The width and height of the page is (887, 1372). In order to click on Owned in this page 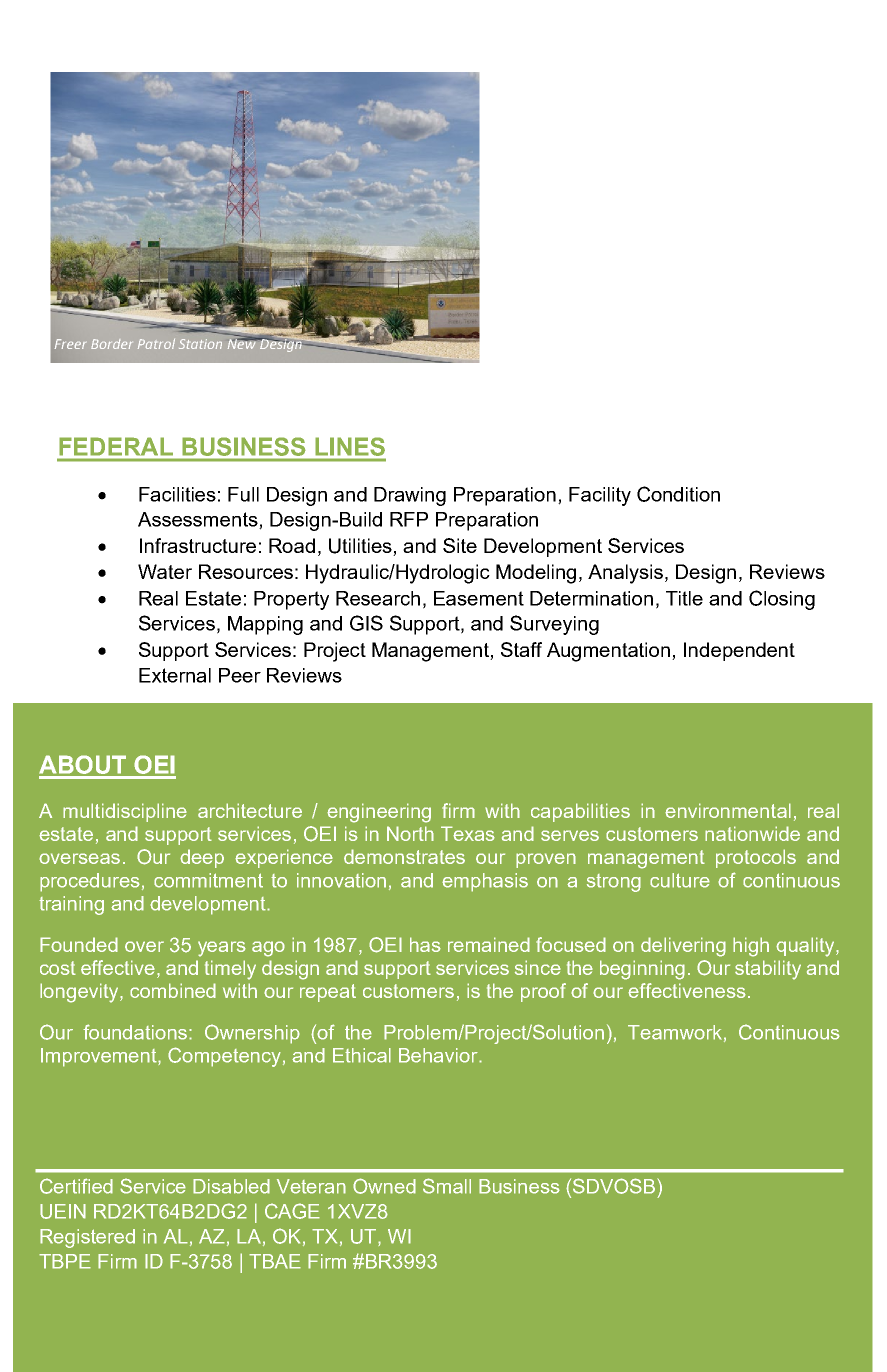, I will do `click(384, 1186)`.
